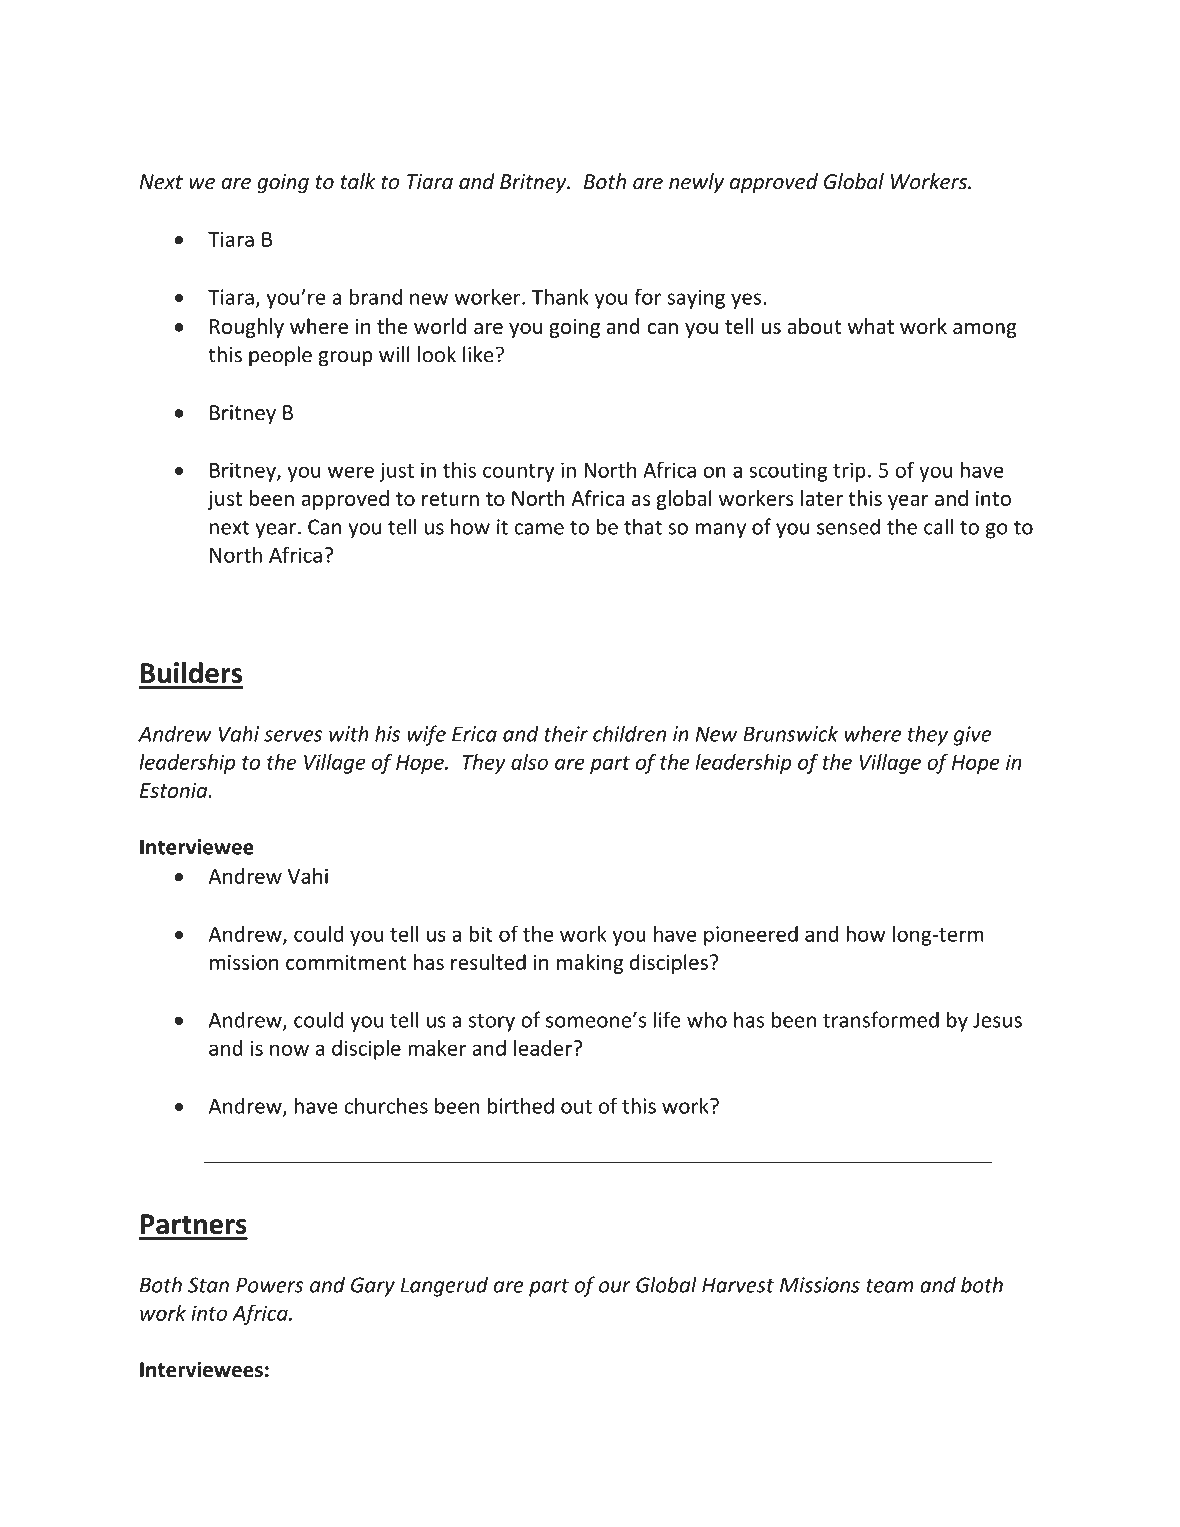 The height and width of the document is (1527, 1180). I want to click on trip, so click(849, 472).
